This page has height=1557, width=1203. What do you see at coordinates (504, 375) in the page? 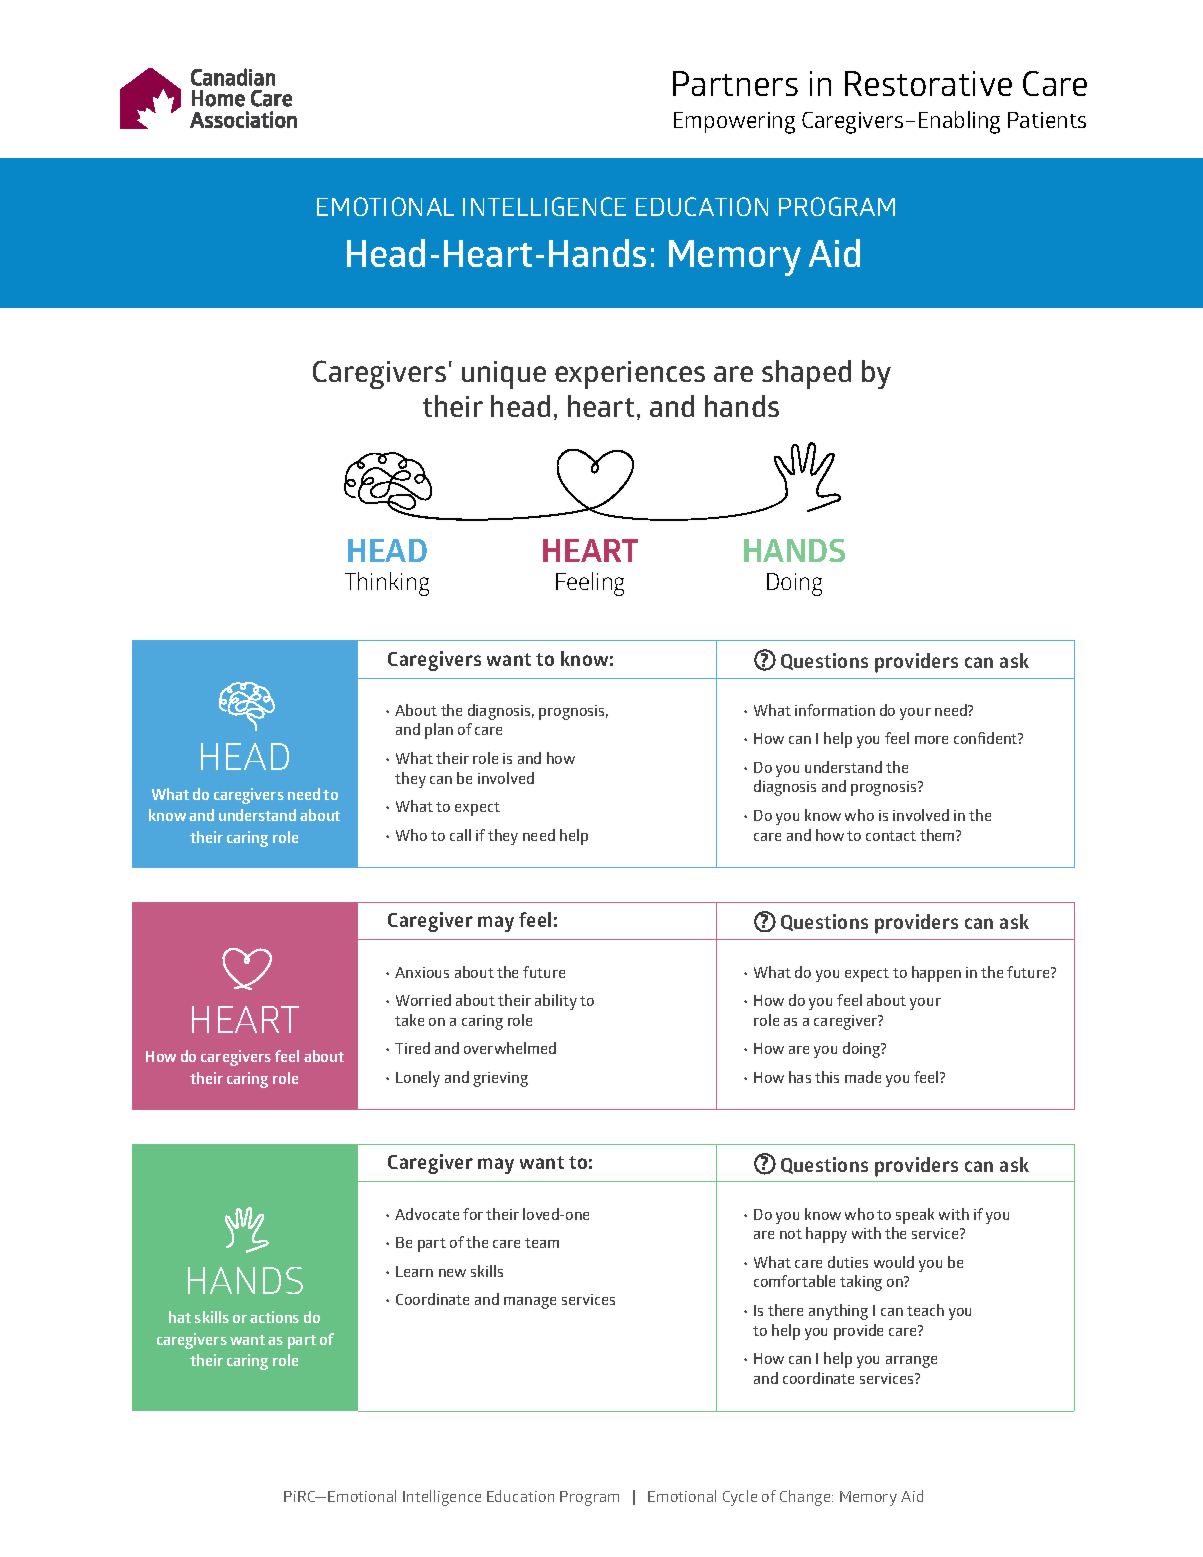
I see `unique` at bounding box center [504, 375].
